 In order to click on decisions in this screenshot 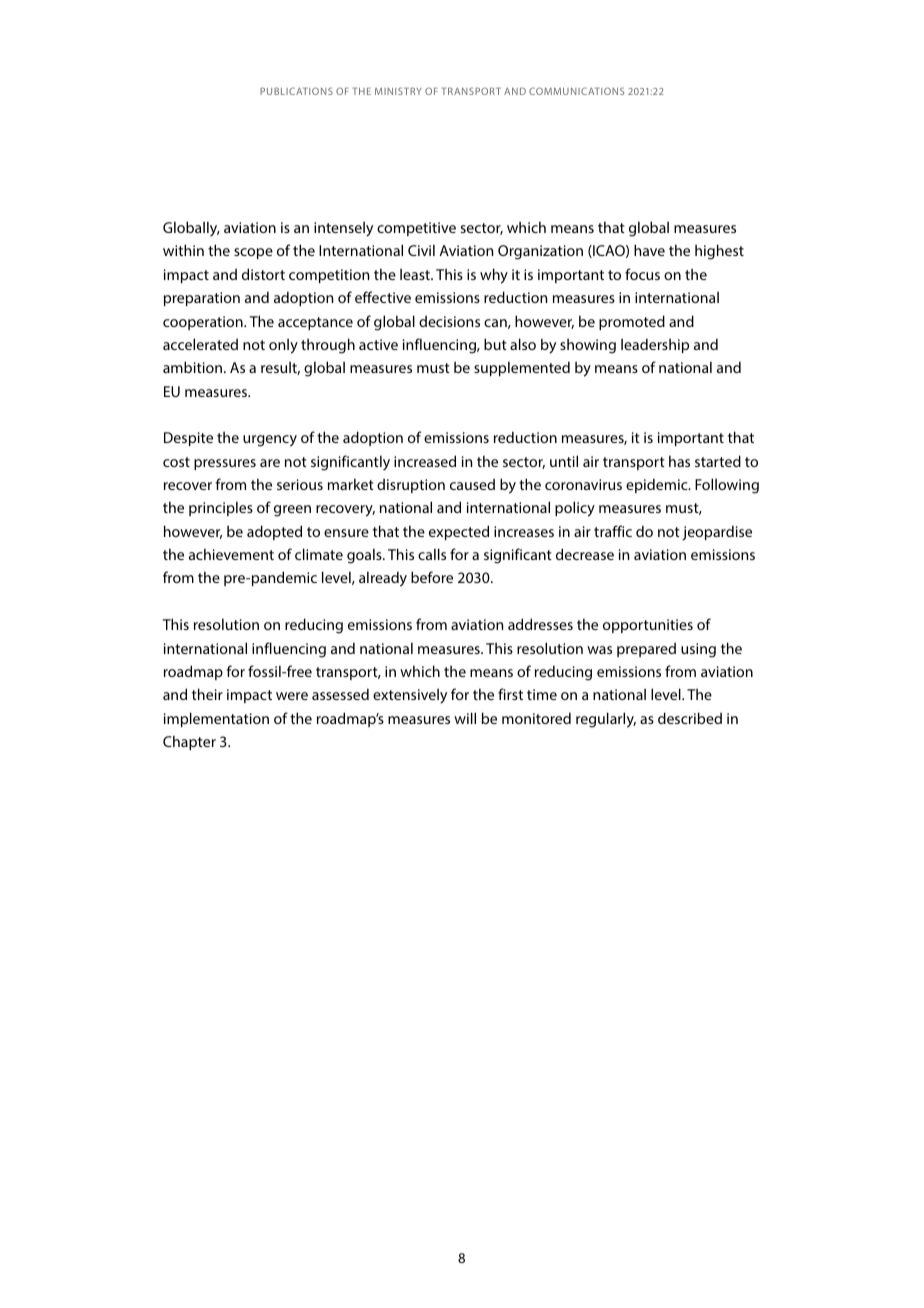, I will do `click(449, 321)`.
